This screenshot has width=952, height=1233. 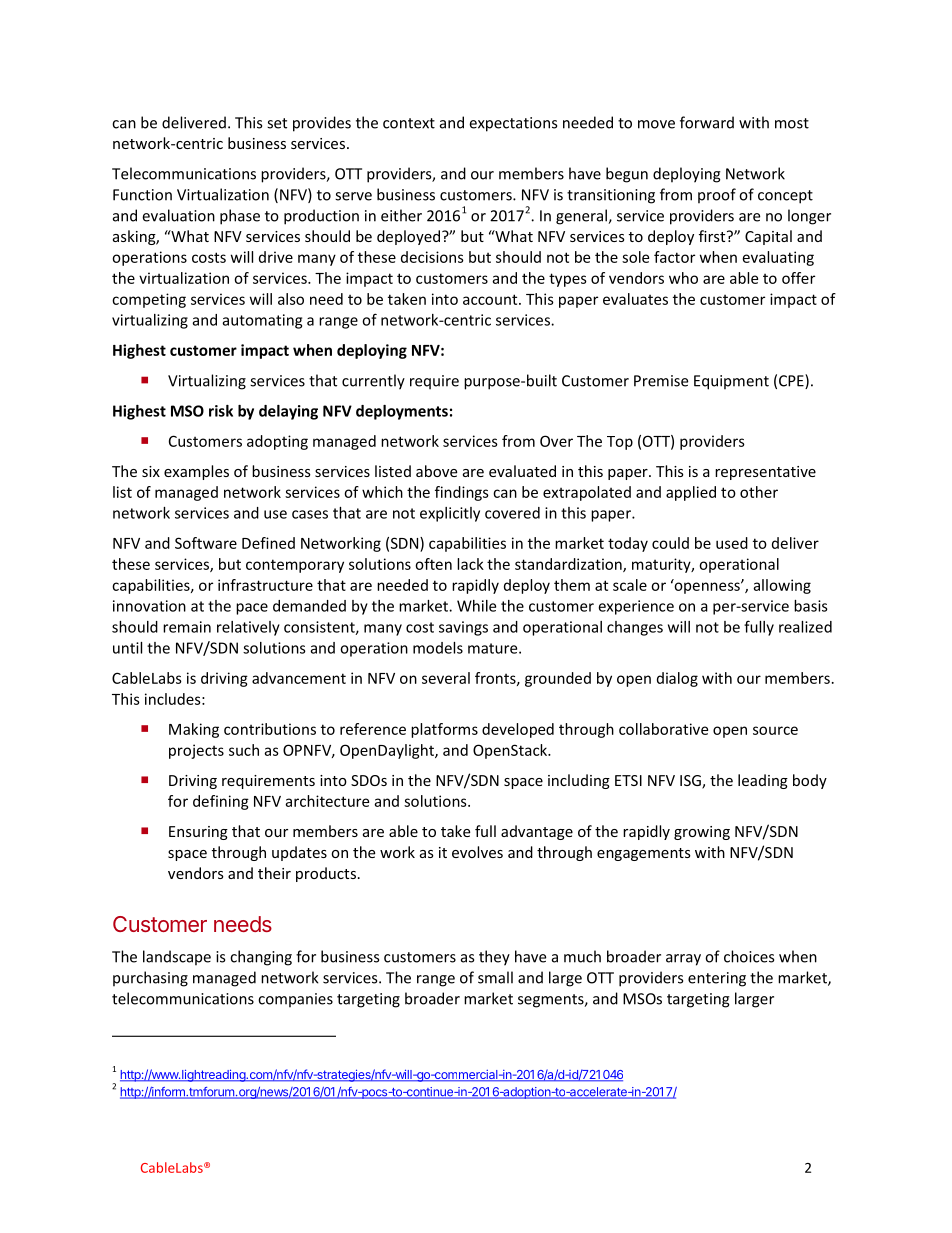 I want to click on used, so click(x=732, y=543).
